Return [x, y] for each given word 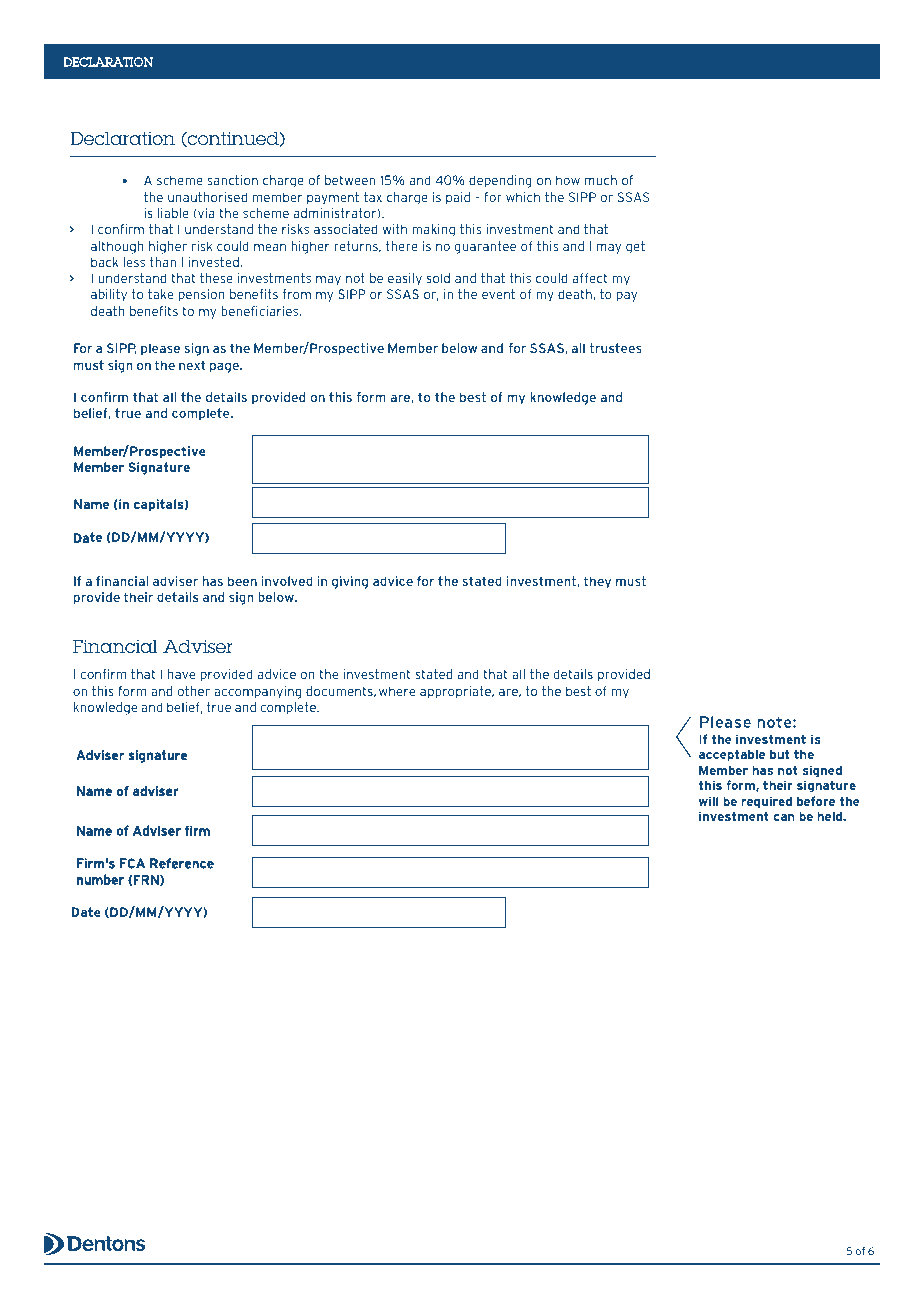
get [635, 247]
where [397, 691]
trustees [615, 348]
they [597, 582]
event [498, 294]
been [242, 581]
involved [287, 581]
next [192, 365]
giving [350, 582]
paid [458, 198]
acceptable [732, 755]
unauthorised [207, 197]
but [779, 754]
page [225, 368]
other [194, 691]
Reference [182, 863]
